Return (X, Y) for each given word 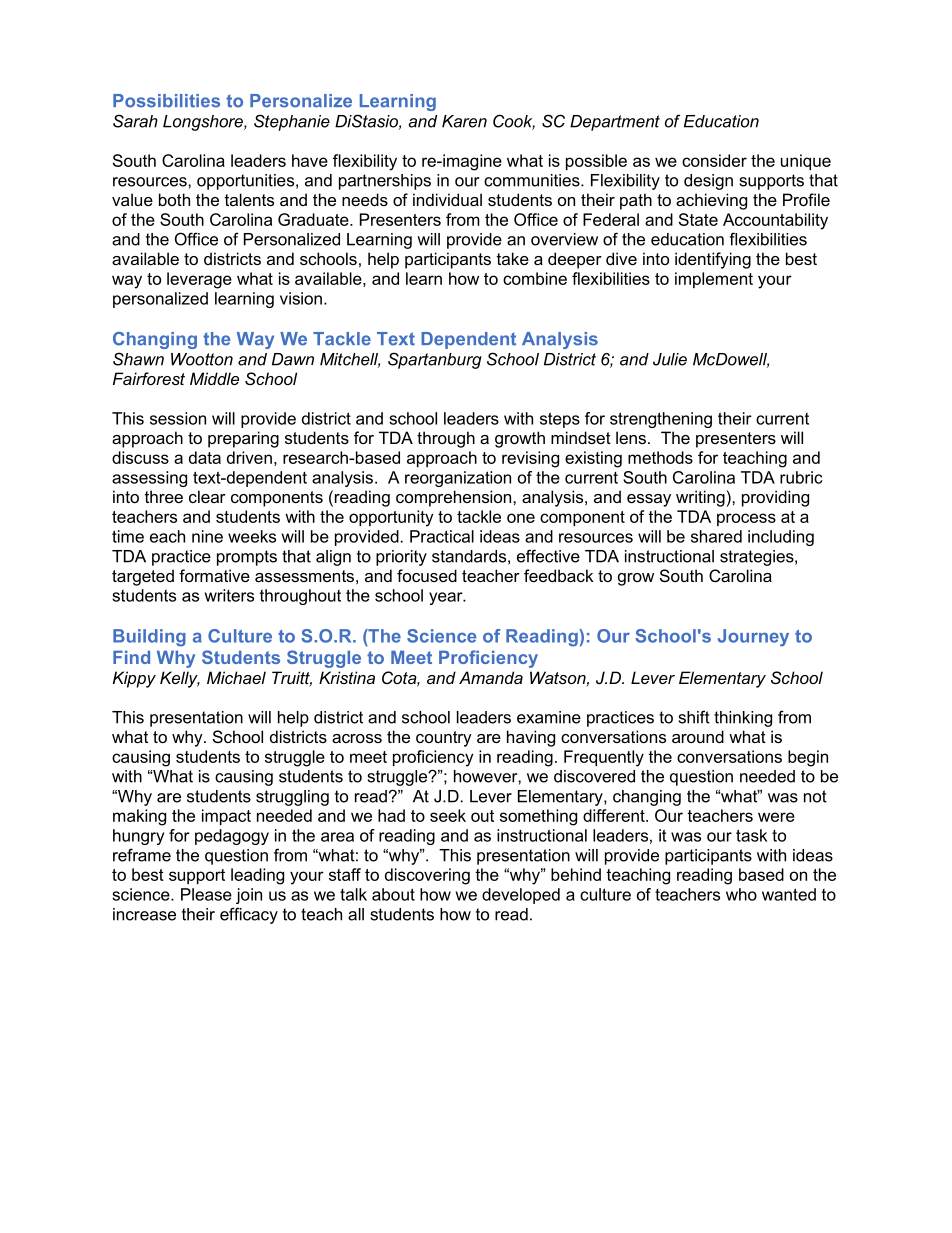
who (741, 894)
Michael (236, 677)
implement (714, 280)
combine (535, 278)
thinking (743, 719)
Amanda (491, 677)
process (746, 519)
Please (206, 894)
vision (301, 298)
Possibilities (166, 101)
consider (714, 160)
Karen (464, 121)
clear (207, 496)
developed (521, 896)
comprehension (455, 498)
